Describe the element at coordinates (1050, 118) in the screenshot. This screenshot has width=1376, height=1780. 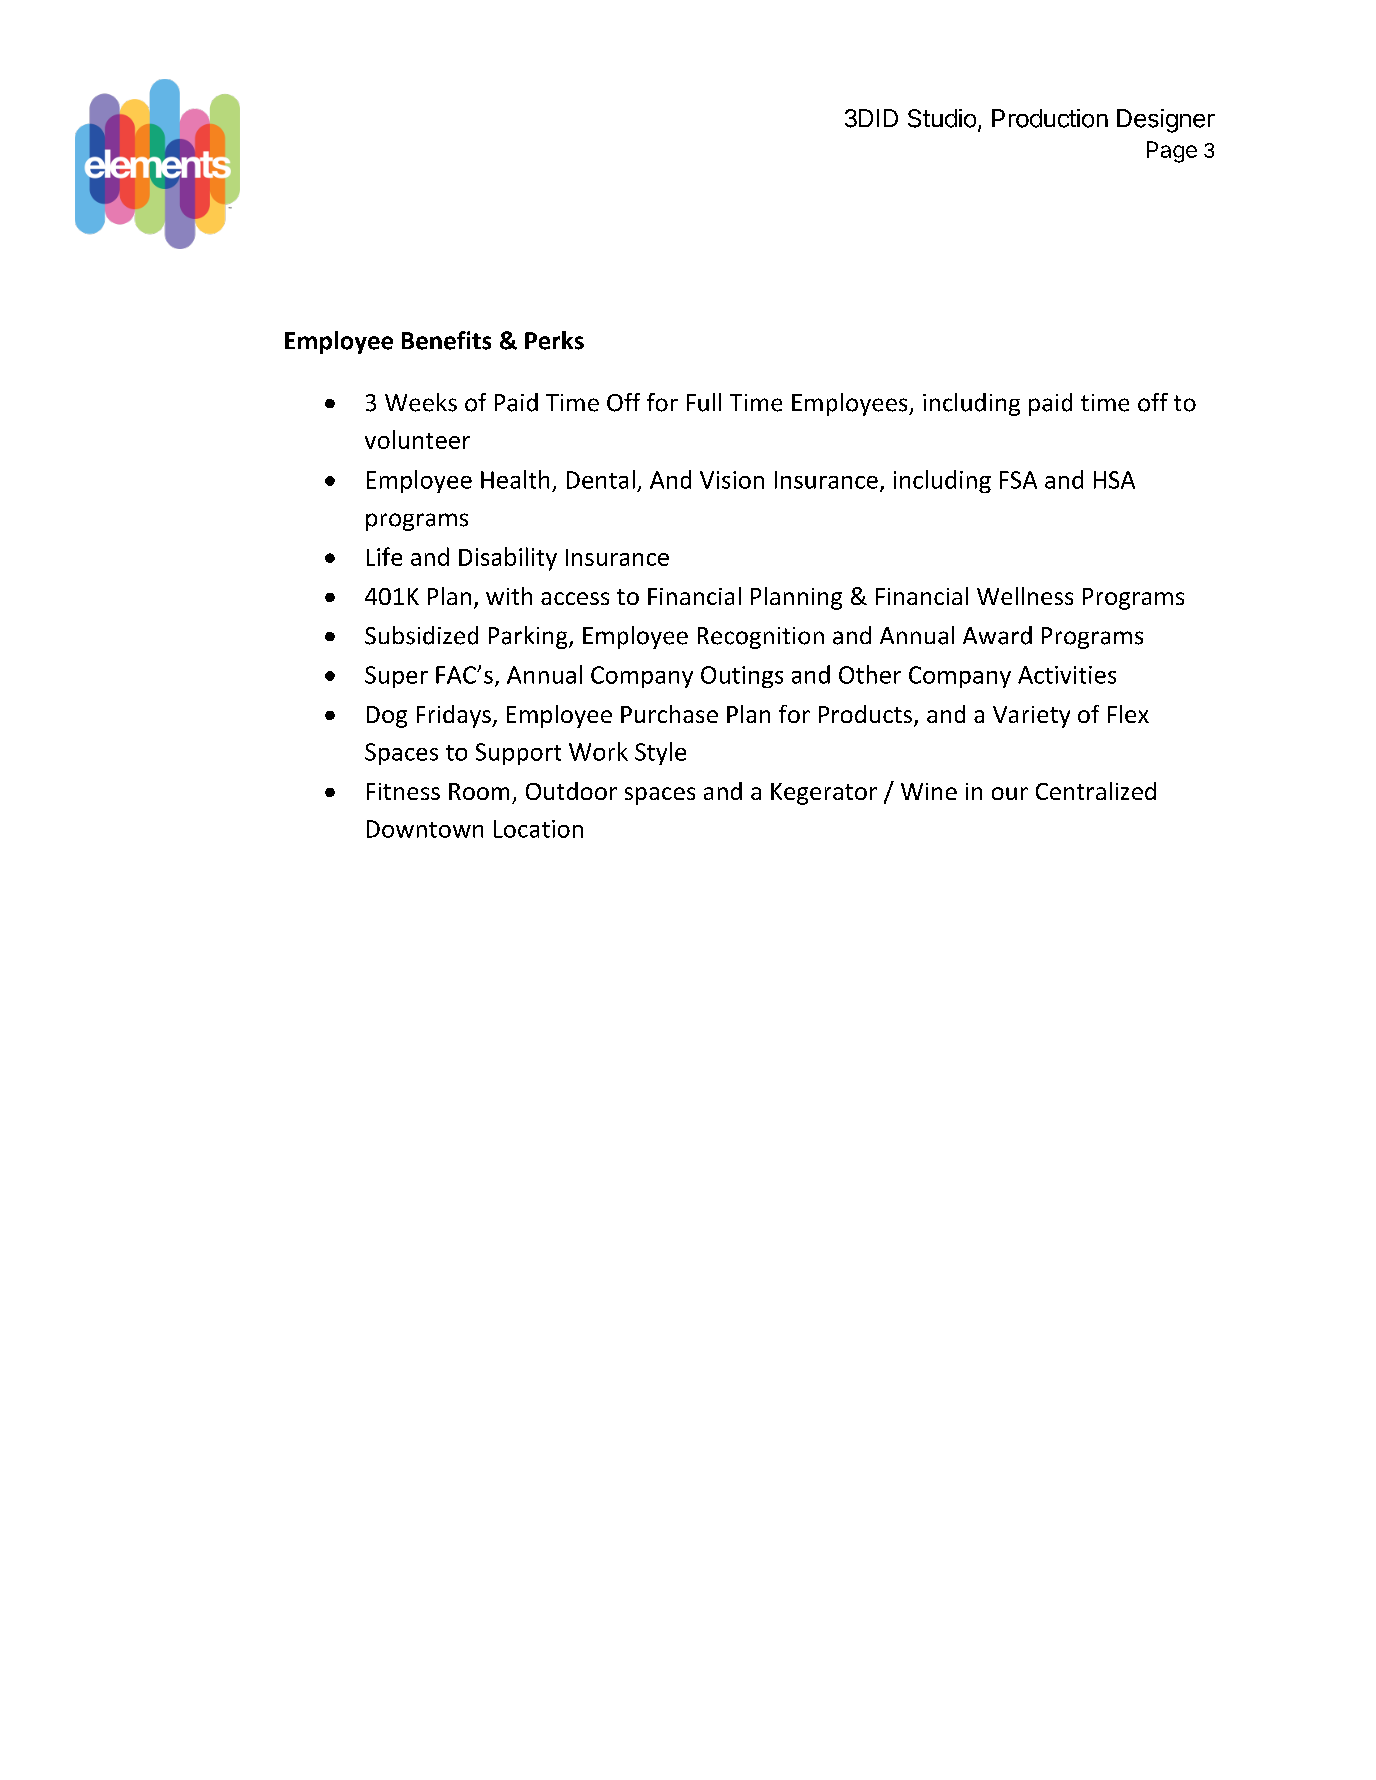
I see `Production` at that location.
